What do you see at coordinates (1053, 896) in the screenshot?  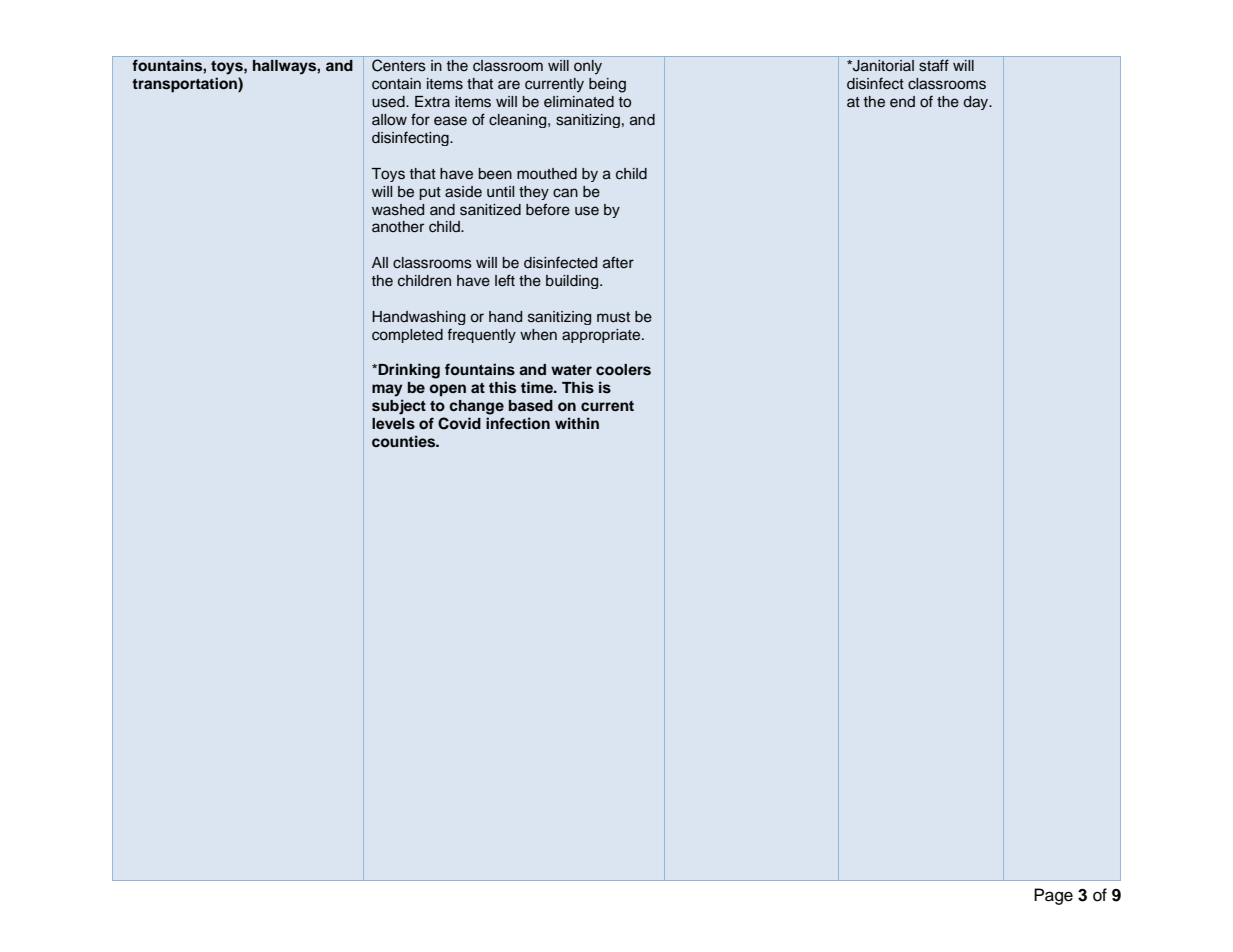 I see `Page` at bounding box center [1053, 896].
